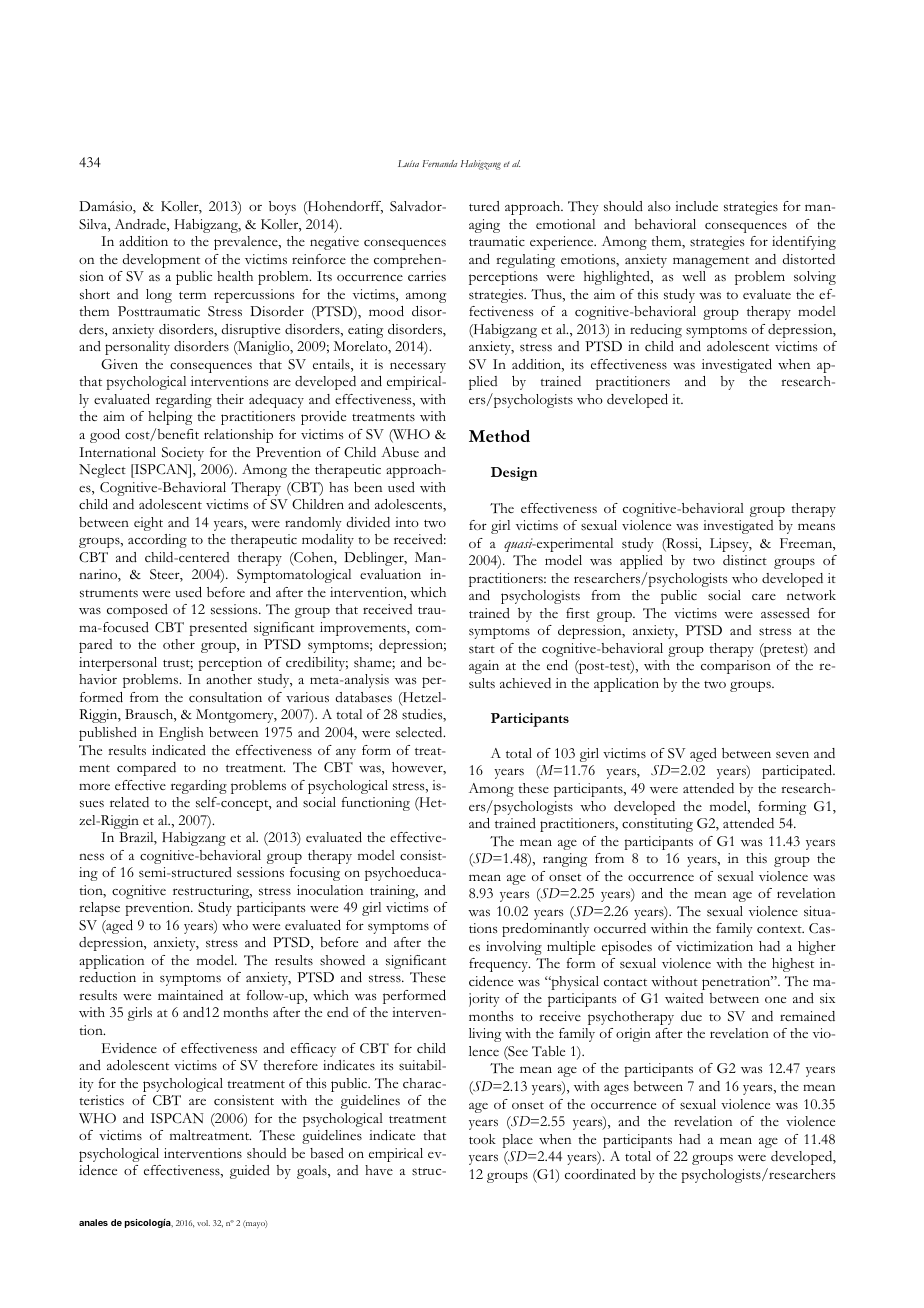  Describe the element at coordinates (745, 560) in the document. I see `distinct` at that location.
